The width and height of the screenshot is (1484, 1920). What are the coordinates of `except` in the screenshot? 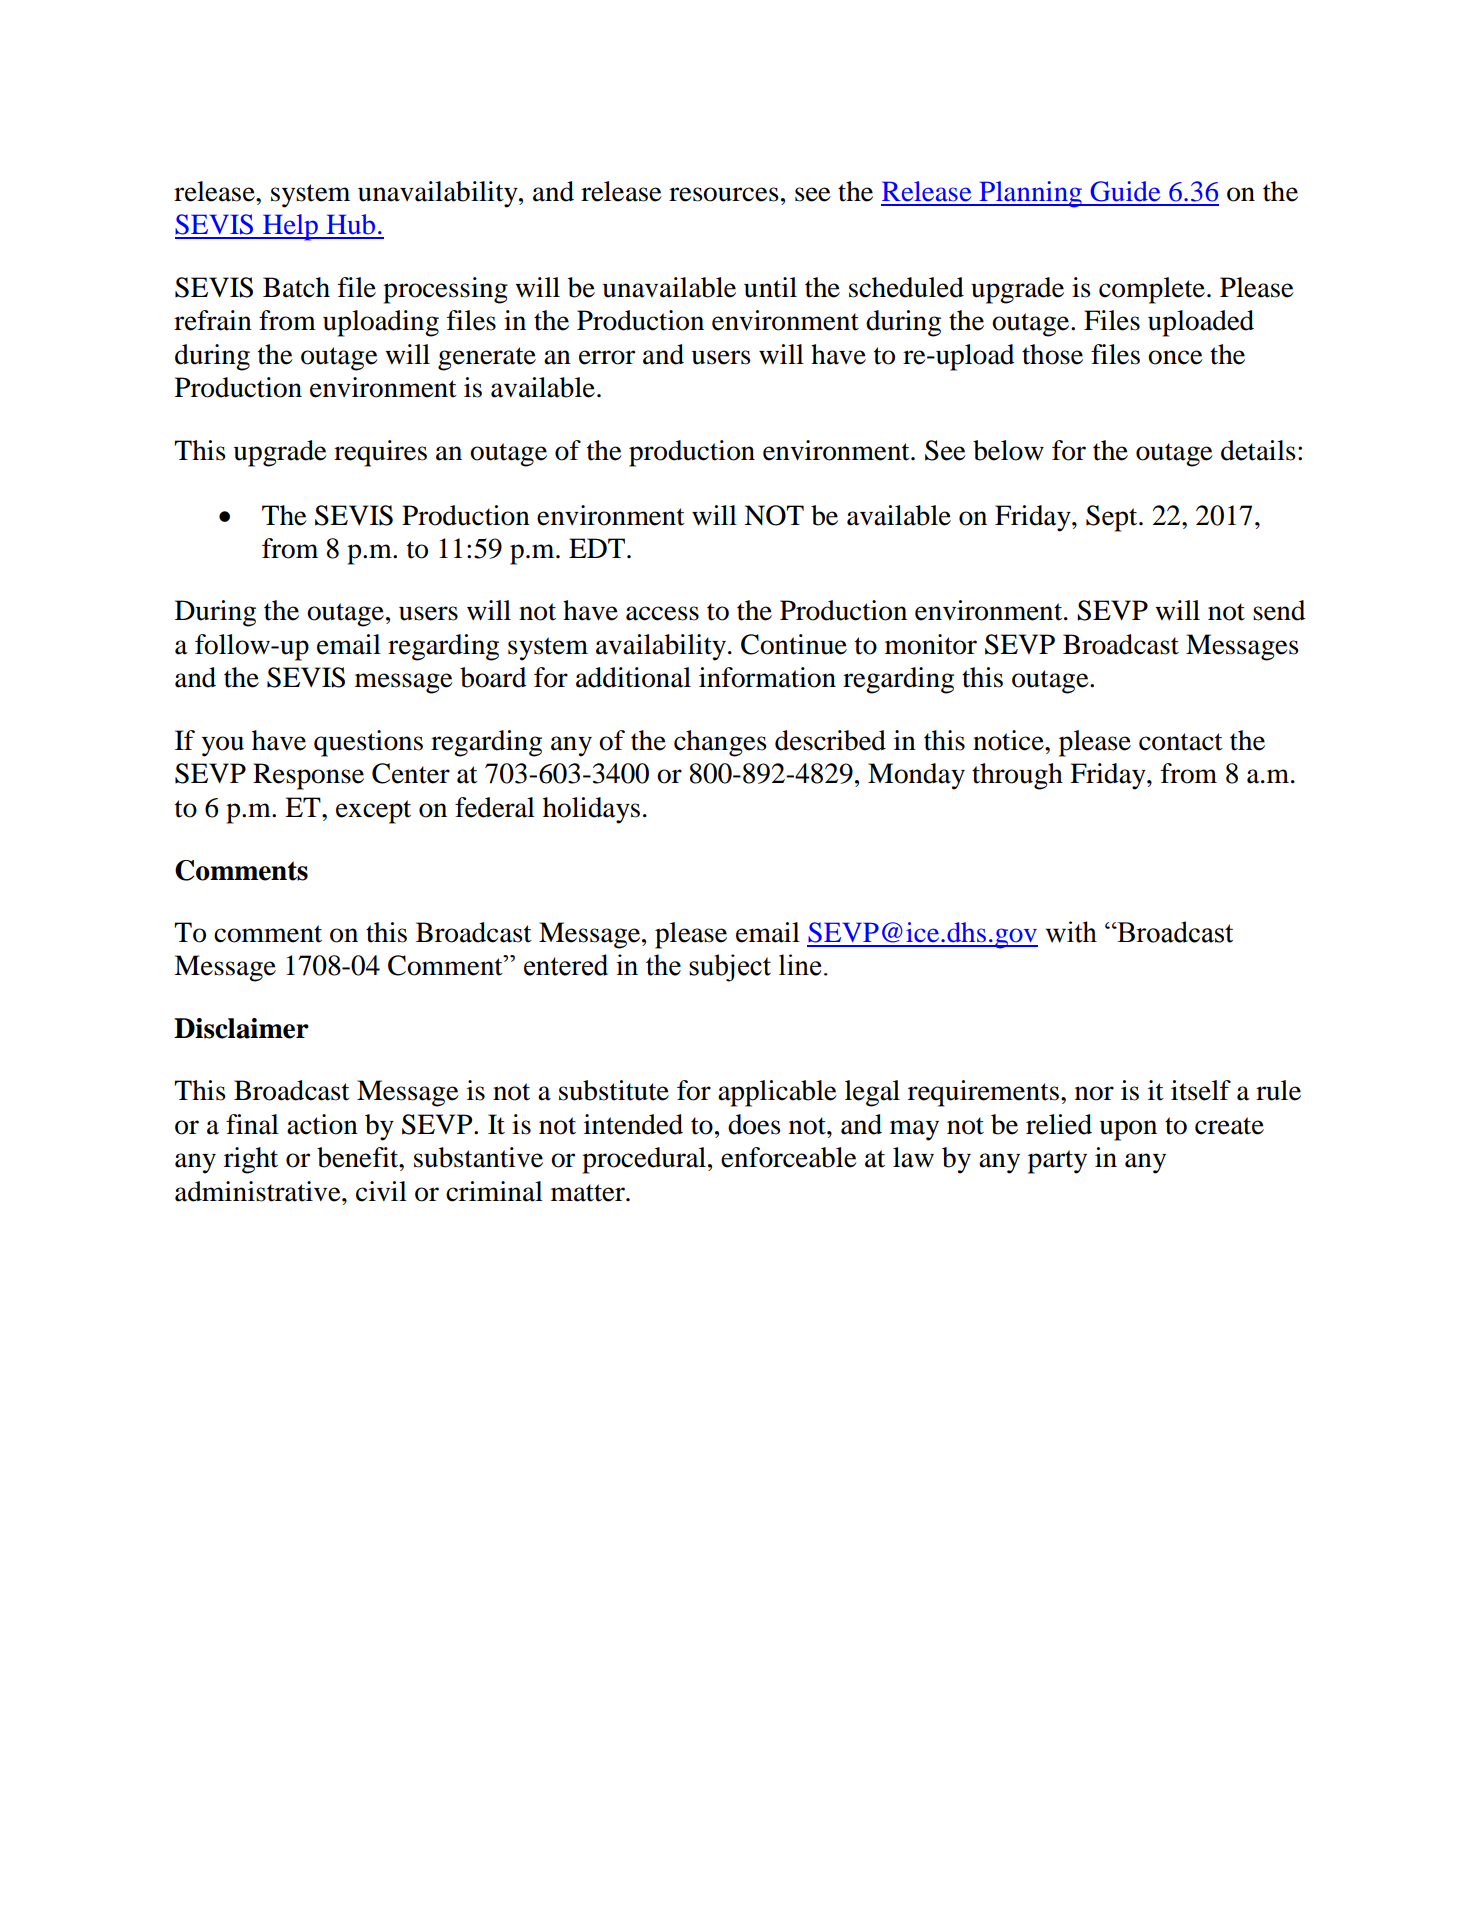 It's located at (373, 812).
